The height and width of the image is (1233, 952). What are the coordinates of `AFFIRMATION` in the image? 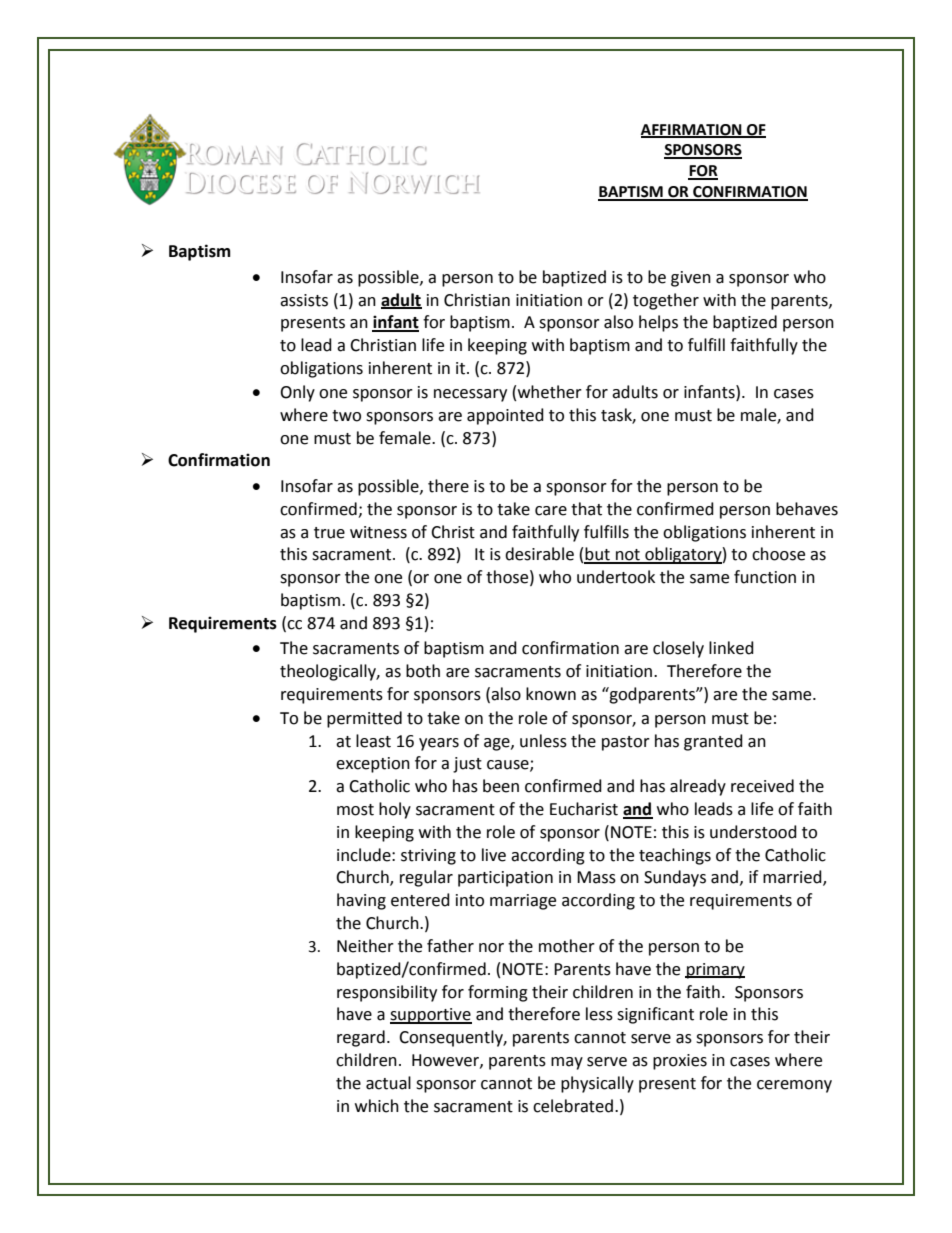 It's located at (692, 130).
